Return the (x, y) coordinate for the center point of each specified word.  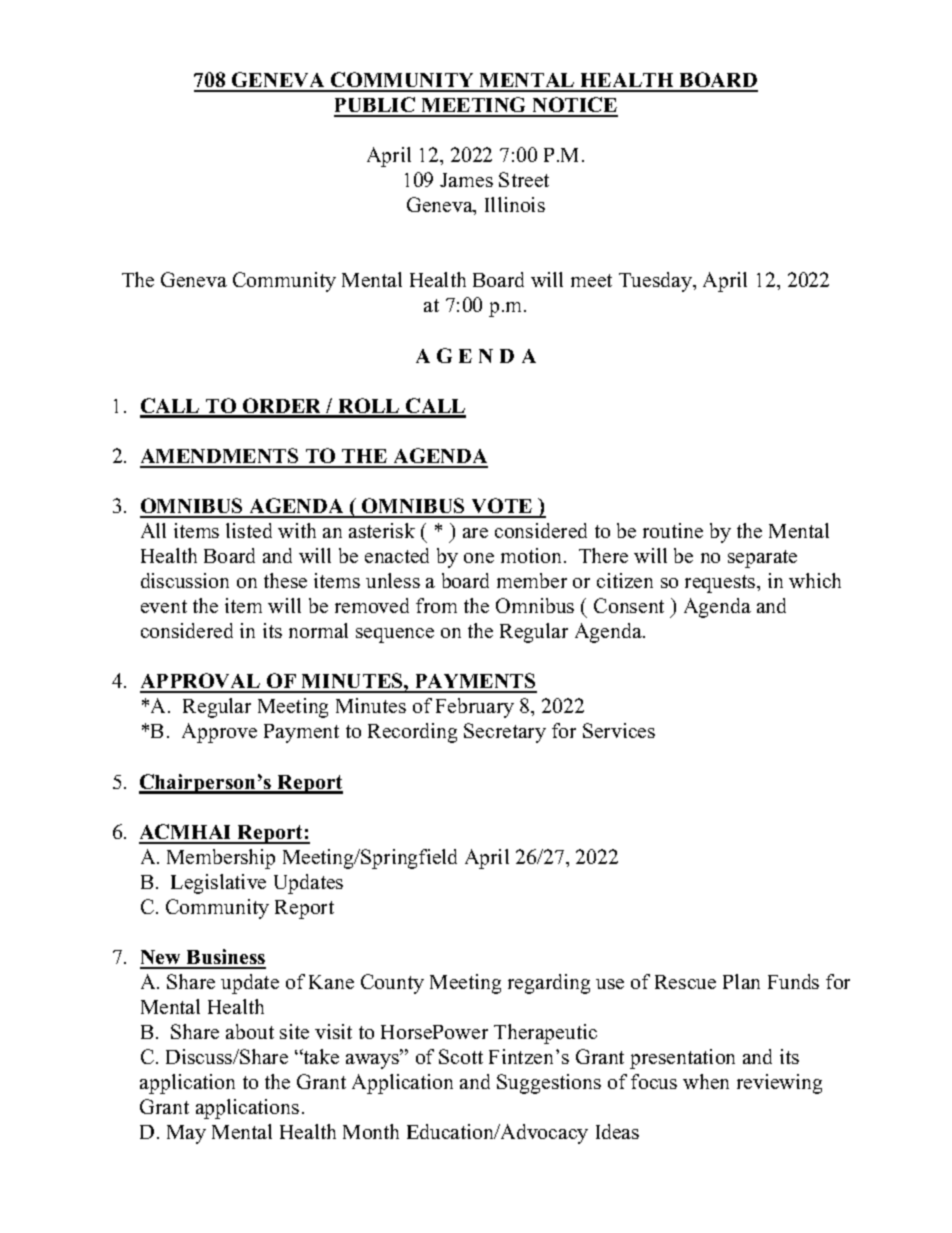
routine (673, 530)
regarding (549, 984)
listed (249, 530)
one (479, 558)
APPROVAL (201, 682)
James (466, 180)
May (186, 1134)
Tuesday (656, 282)
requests (721, 584)
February (475, 708)
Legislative (218, 884)
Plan (741, 981)
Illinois (515, 204)
